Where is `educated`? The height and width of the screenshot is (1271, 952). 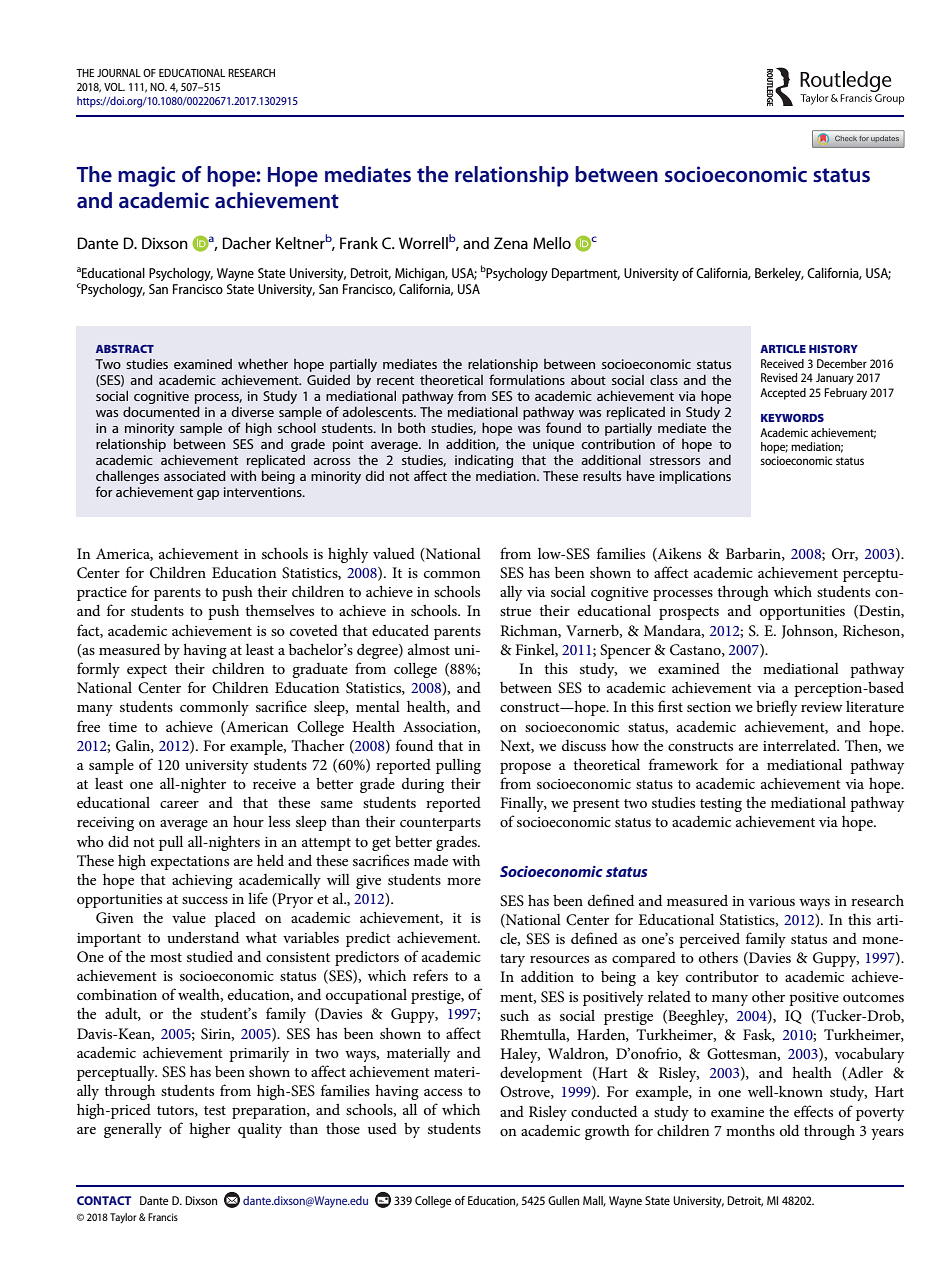 educated is located at coordinates (400, 630).
